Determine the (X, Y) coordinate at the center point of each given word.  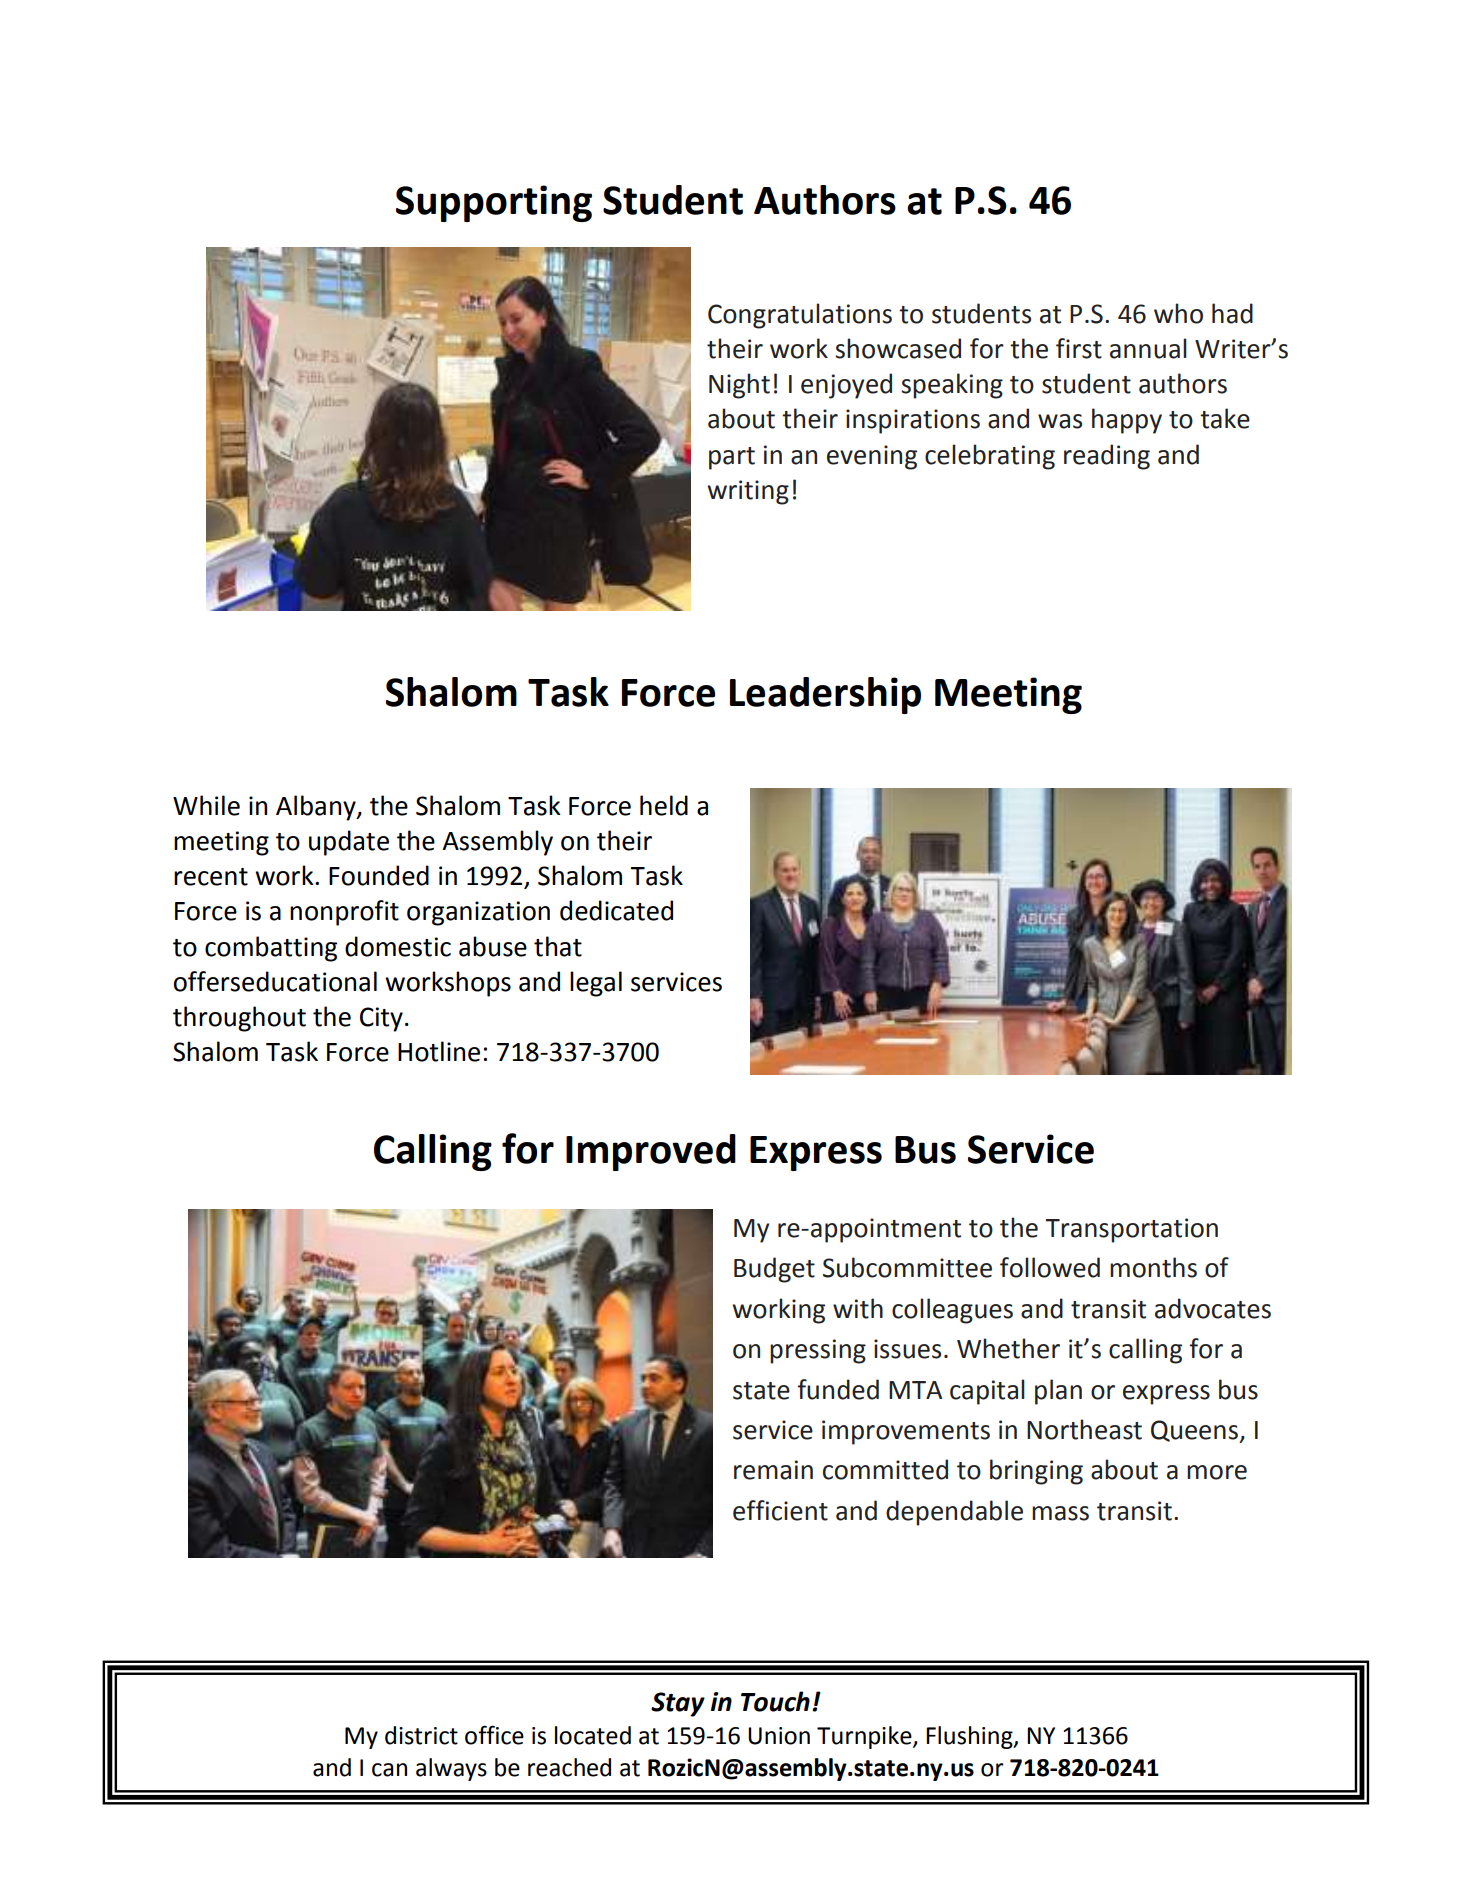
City (381, 1019)
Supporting (494, 203)
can (389, 1770)
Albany (317, 808)
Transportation (1132, 1230)
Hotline (439, 1051)
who (1178, 313)
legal (596, 984)
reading (1107, 457)
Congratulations (800, 316)
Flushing (970, 1737)
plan (1058, 1392)
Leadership (825, 695)
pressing (818, 1351)
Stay (678, 1704)
